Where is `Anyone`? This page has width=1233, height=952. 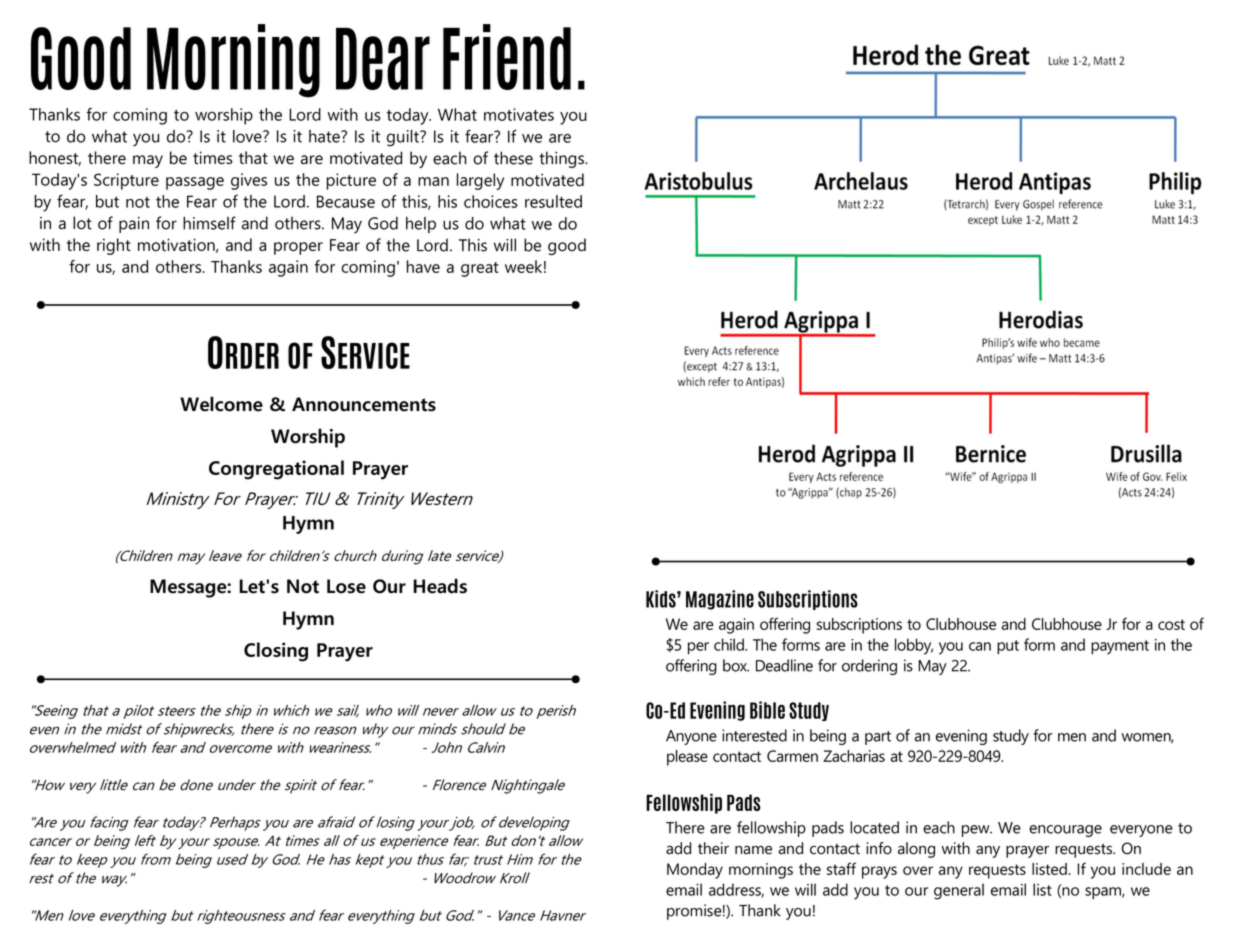
Anyone is located at coordinates (691, 737).
